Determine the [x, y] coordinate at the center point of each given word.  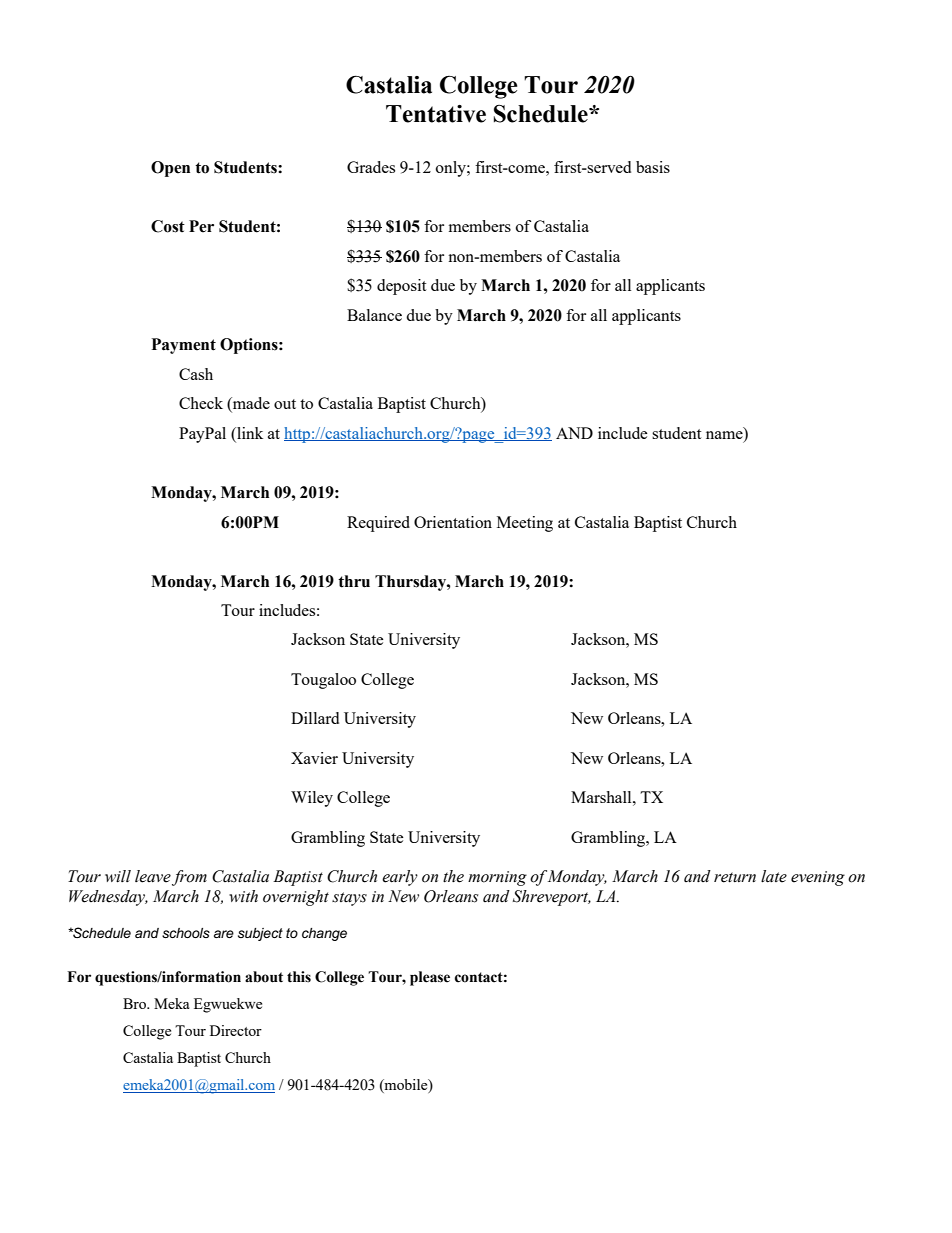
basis [653, 167]
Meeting [525, 524]
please [430, 978]
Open [170, 169]
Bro [136, 1003]
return [735, 877]
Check [201, 403]
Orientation [453, 522]
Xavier [314, 758]
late [774, 876]
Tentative [436, 114]
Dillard [315, 718]
